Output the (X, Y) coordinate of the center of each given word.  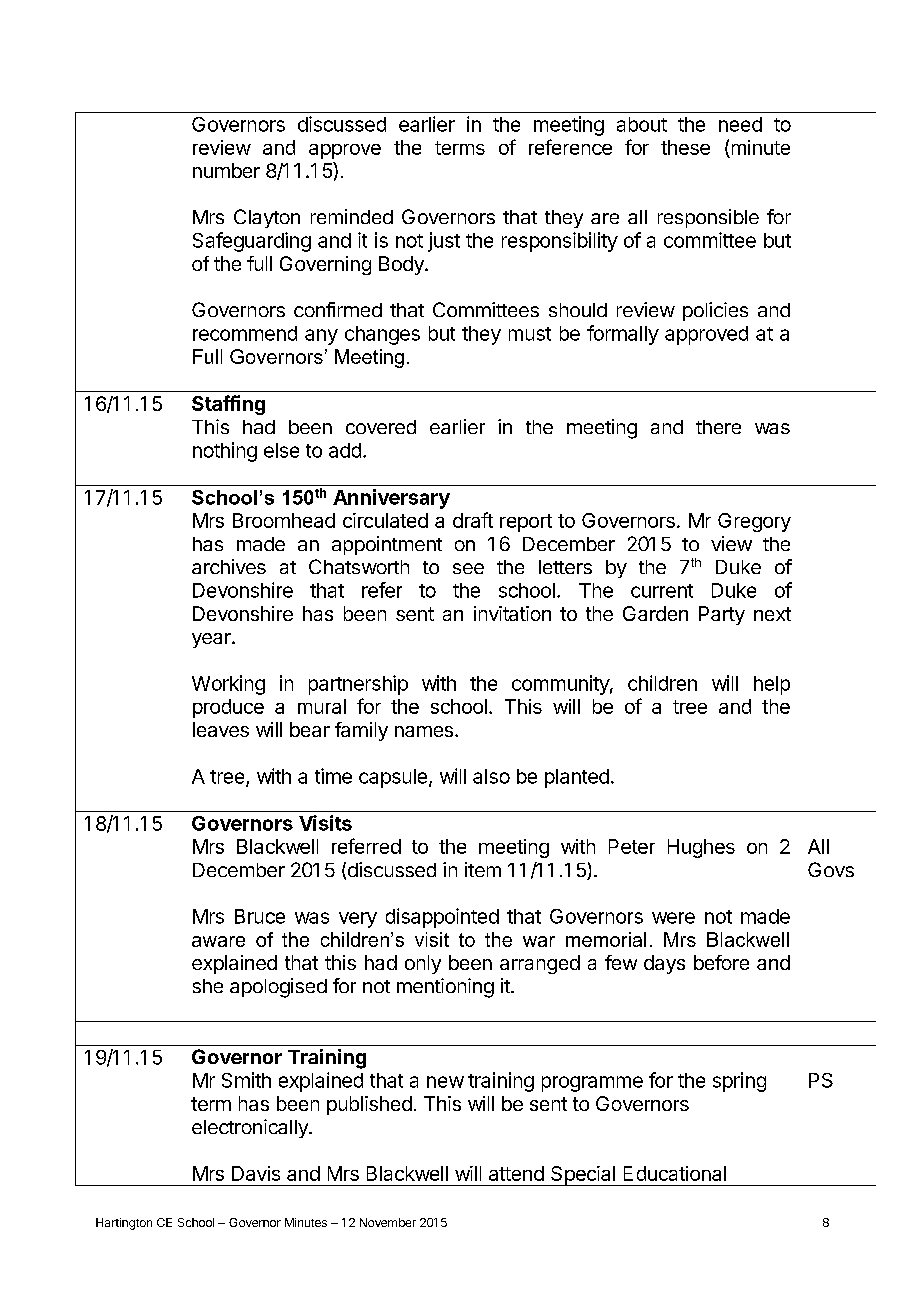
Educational (675, 1173)
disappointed (442, 918)
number (226, 170)
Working (228, 685)
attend (516, 1173)
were (673, 918)
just (444, 242)
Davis (256, 1173)
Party (722, 615)
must (530, 334)
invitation (512, 613)
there (718, 427)
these (685, 147)
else (281, 450)
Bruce (260, 916)
